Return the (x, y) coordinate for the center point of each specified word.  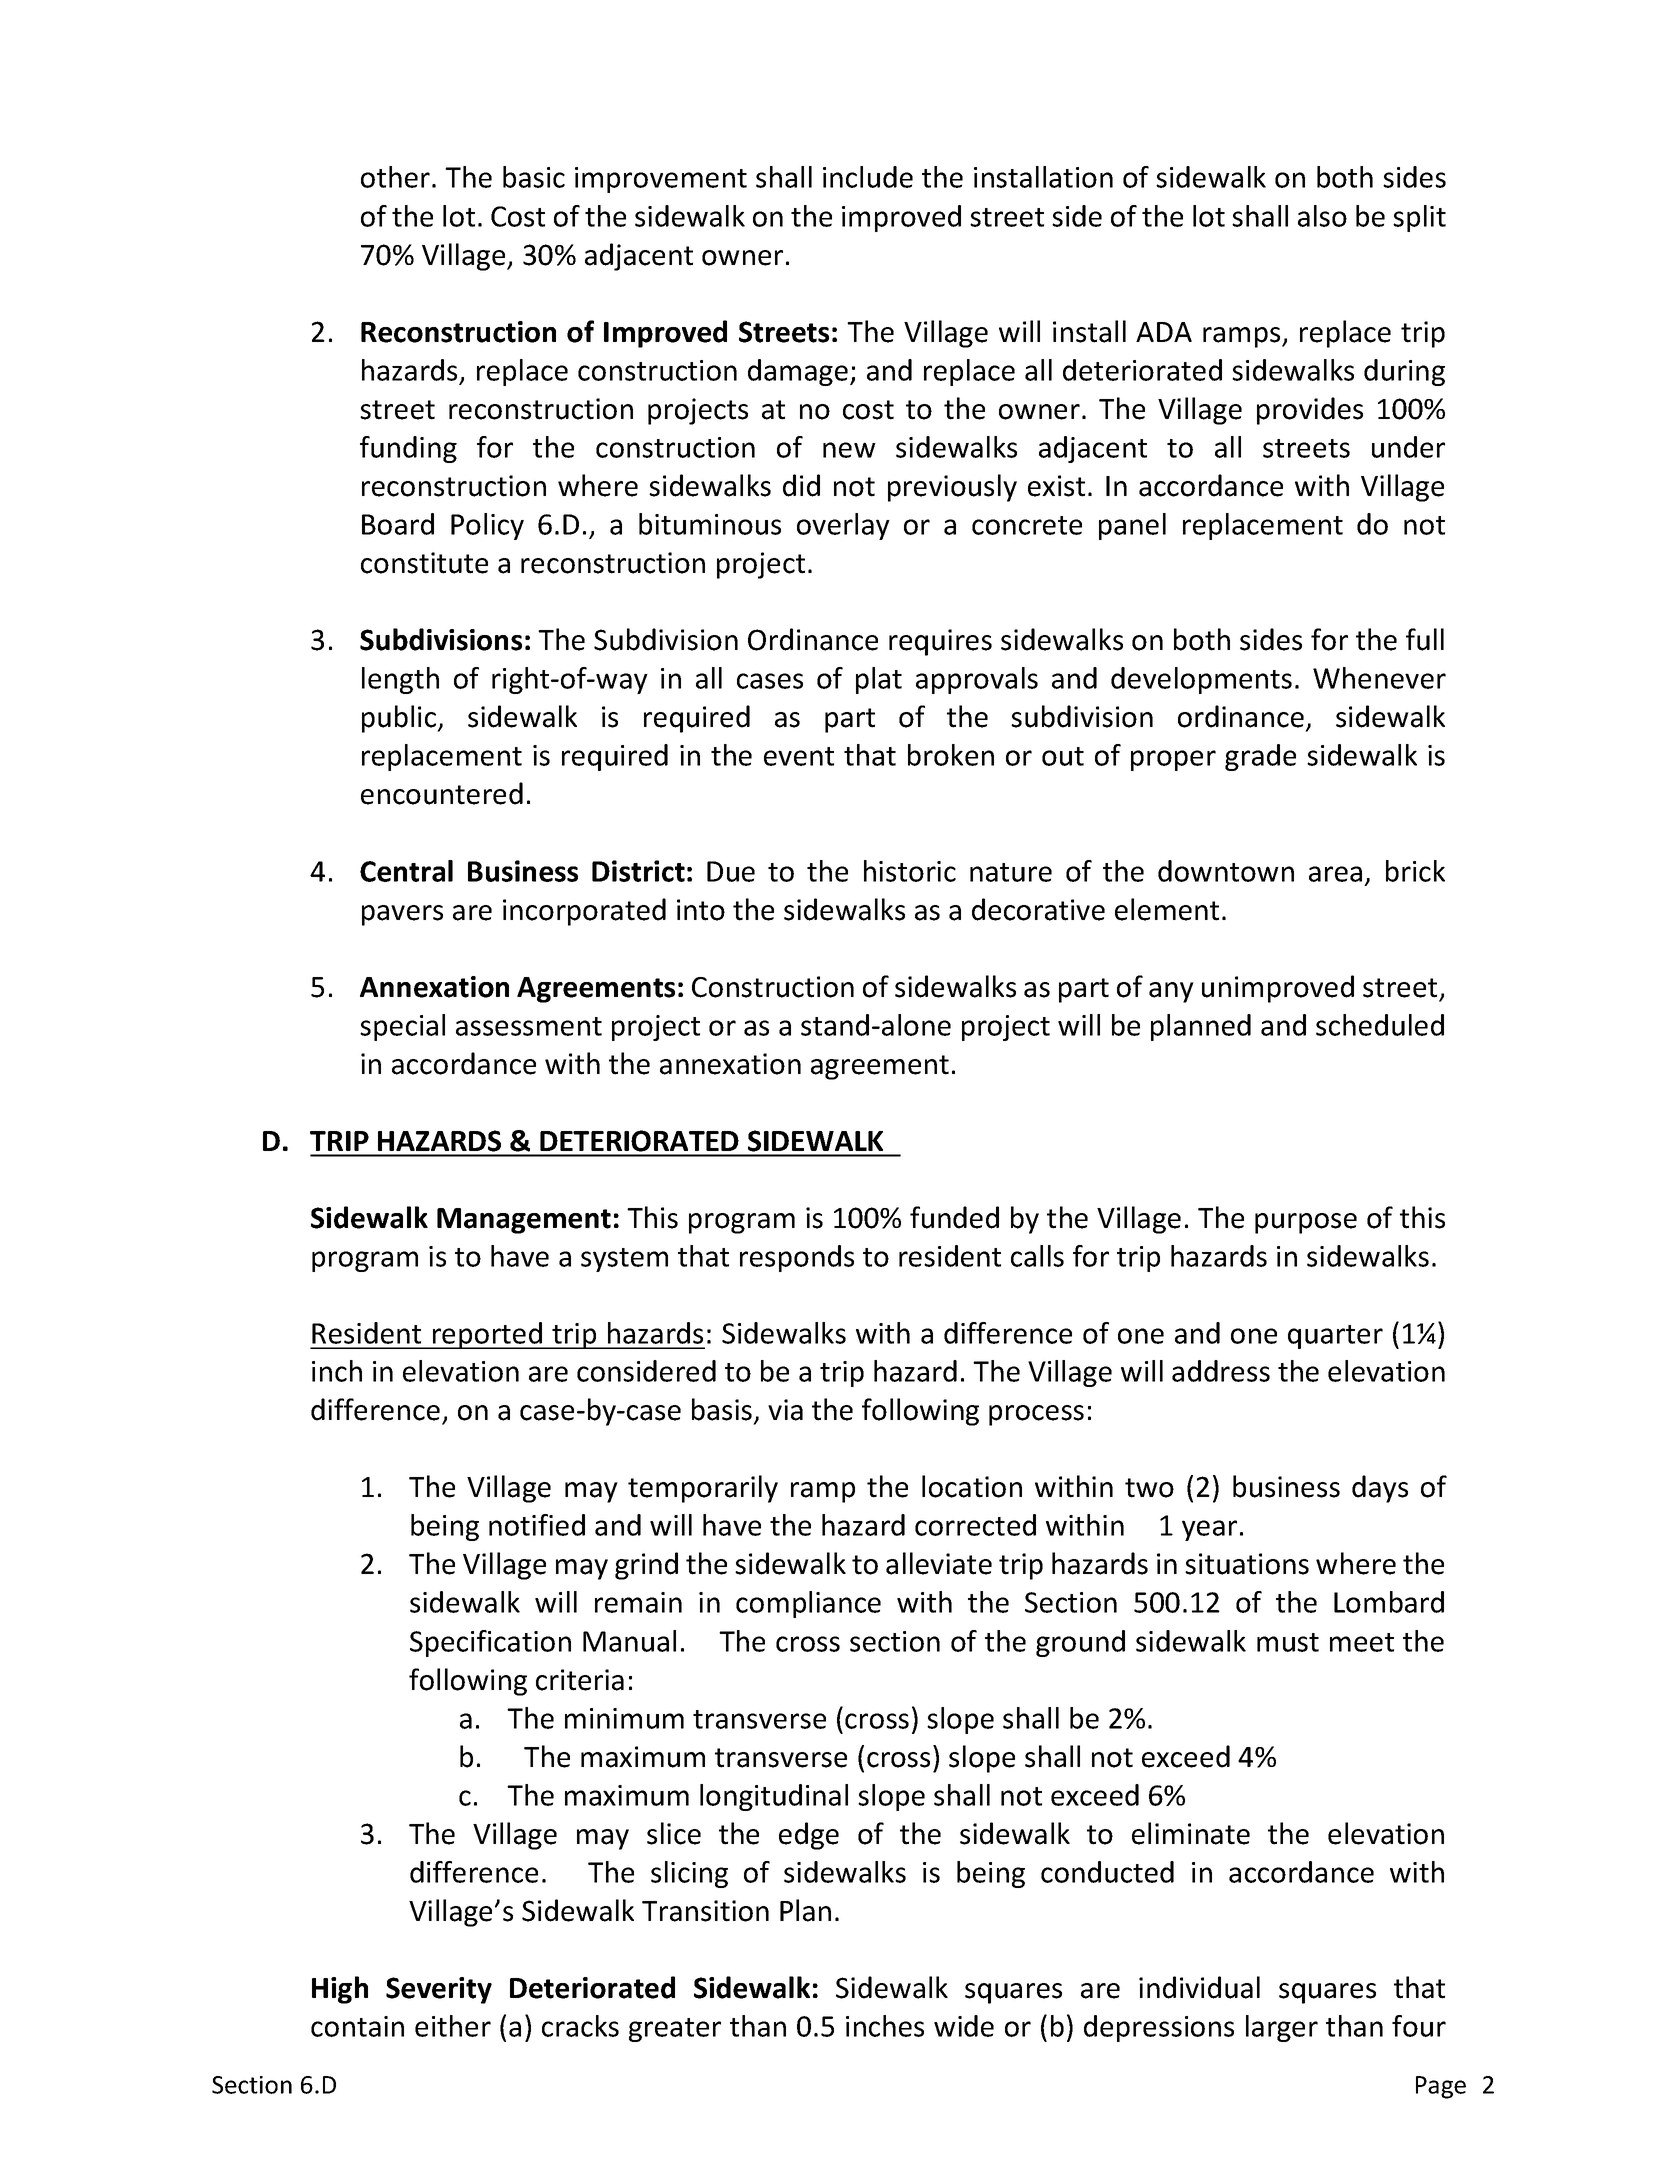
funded (954, 1217)
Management (524, 1221)
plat (879, 680)
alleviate (939, 1563)
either (453, 2026)
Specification (490, 1643)
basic (534, 177)
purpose (1306, 1223)
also (1322, 216)
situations (1247, 1564)
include (868, 177)
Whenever (1379, 678)
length (400, 680)
